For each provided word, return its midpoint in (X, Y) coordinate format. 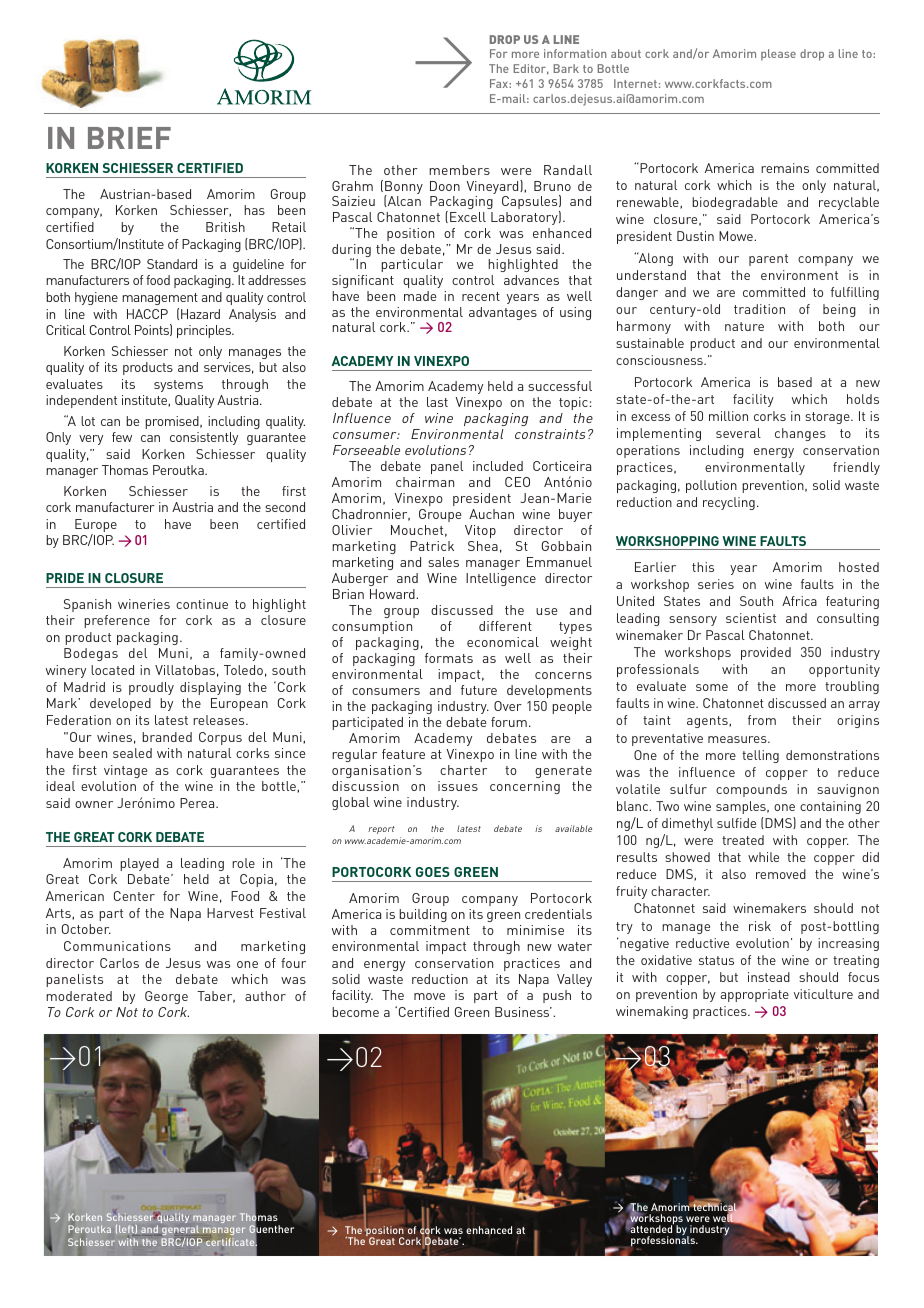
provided (766, 653)
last (437, 402)
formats (449, 658)
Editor (531, 69)
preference (117, 621)
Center (134, 896)
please (778, 55)
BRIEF (129, 138)
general (180, 1232)
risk (760, 926)
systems (178, 386)
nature (744, 326)
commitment (430, 930)
